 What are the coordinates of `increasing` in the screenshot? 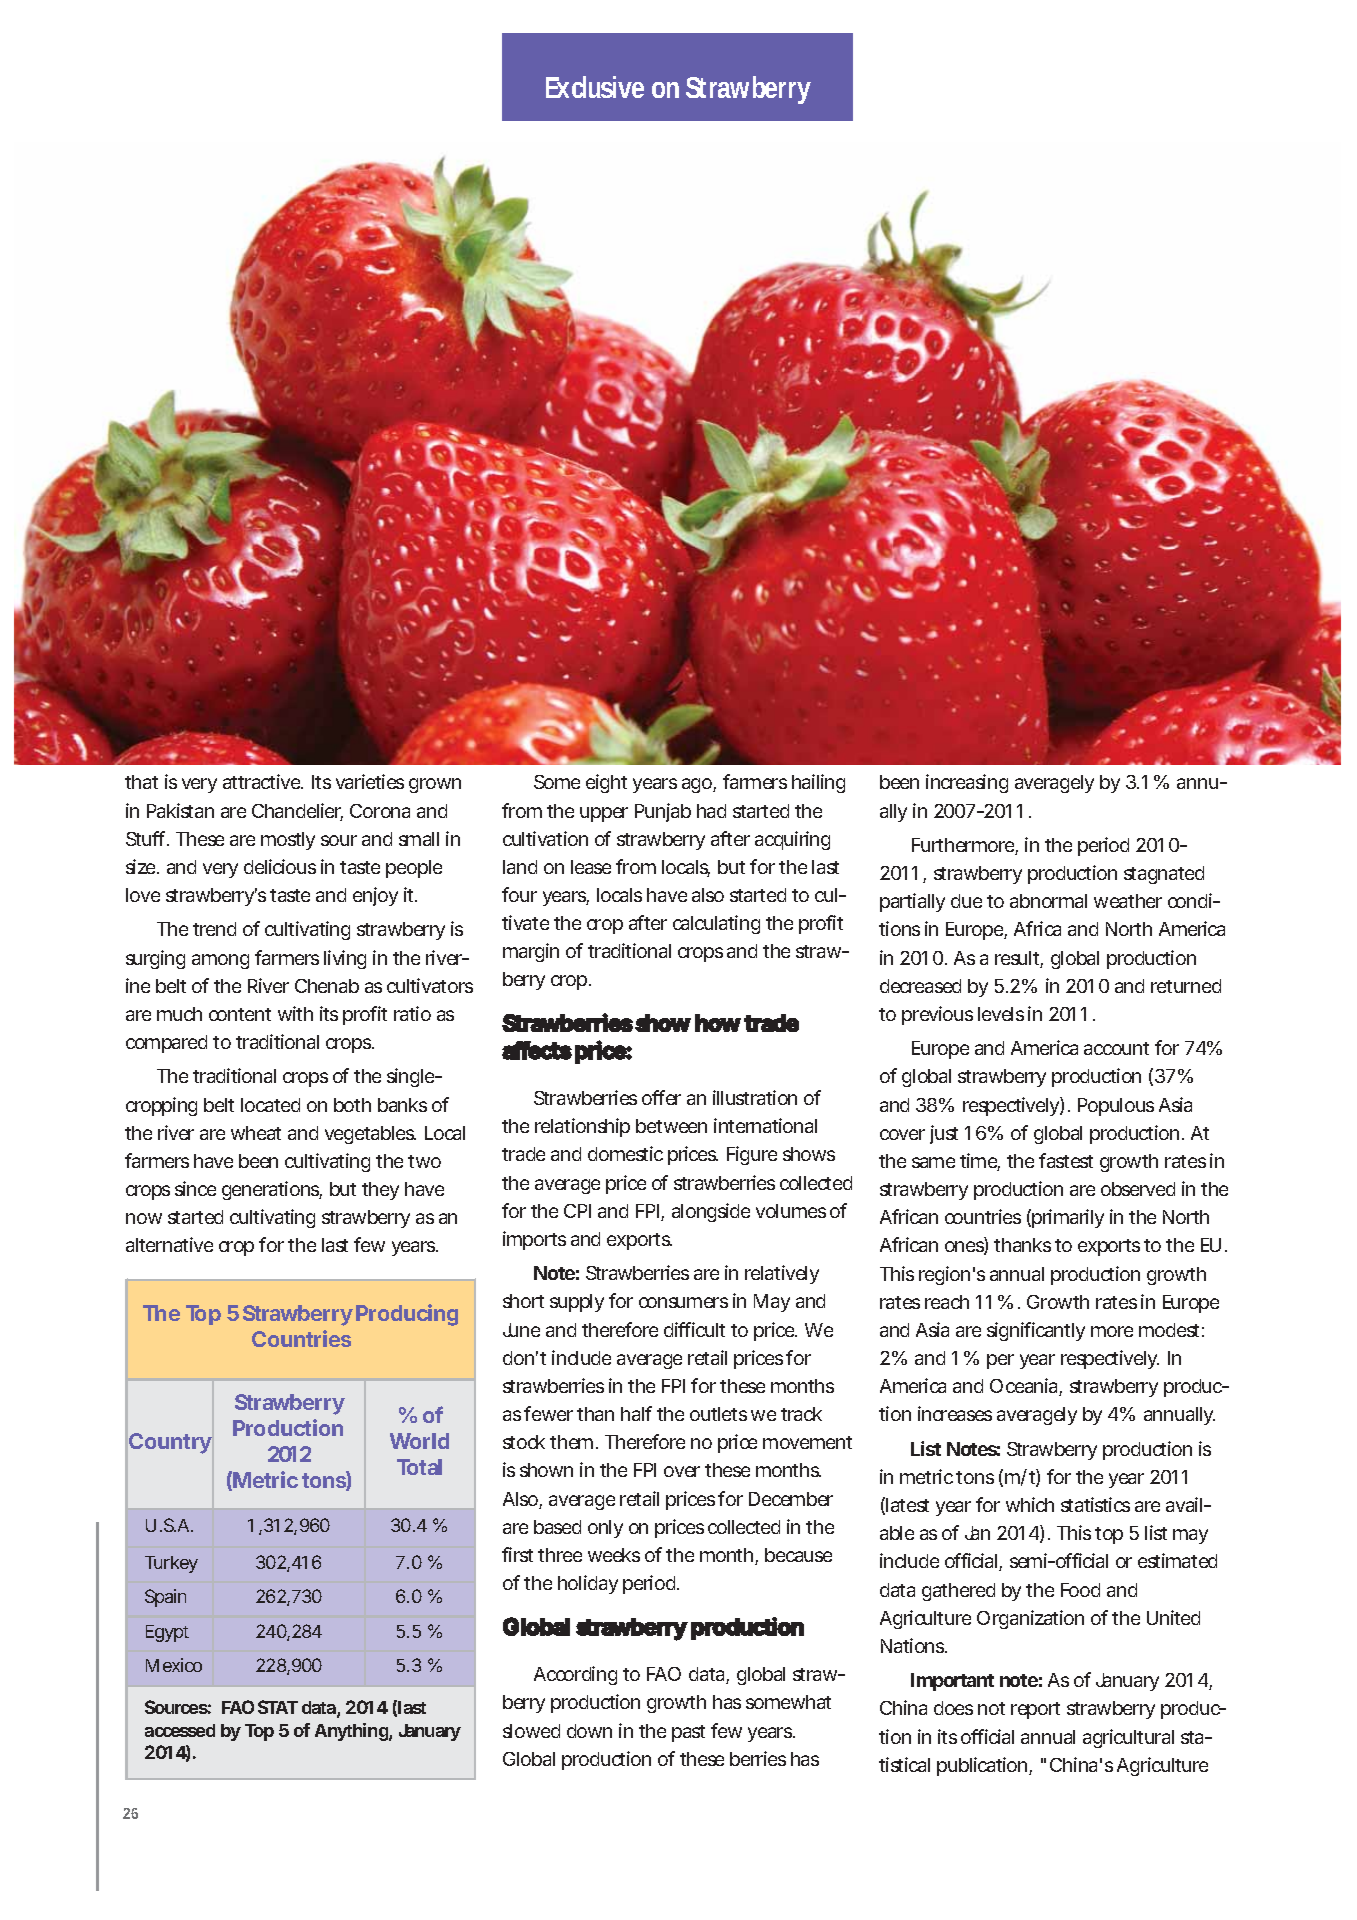 It's located at (967, 783).
